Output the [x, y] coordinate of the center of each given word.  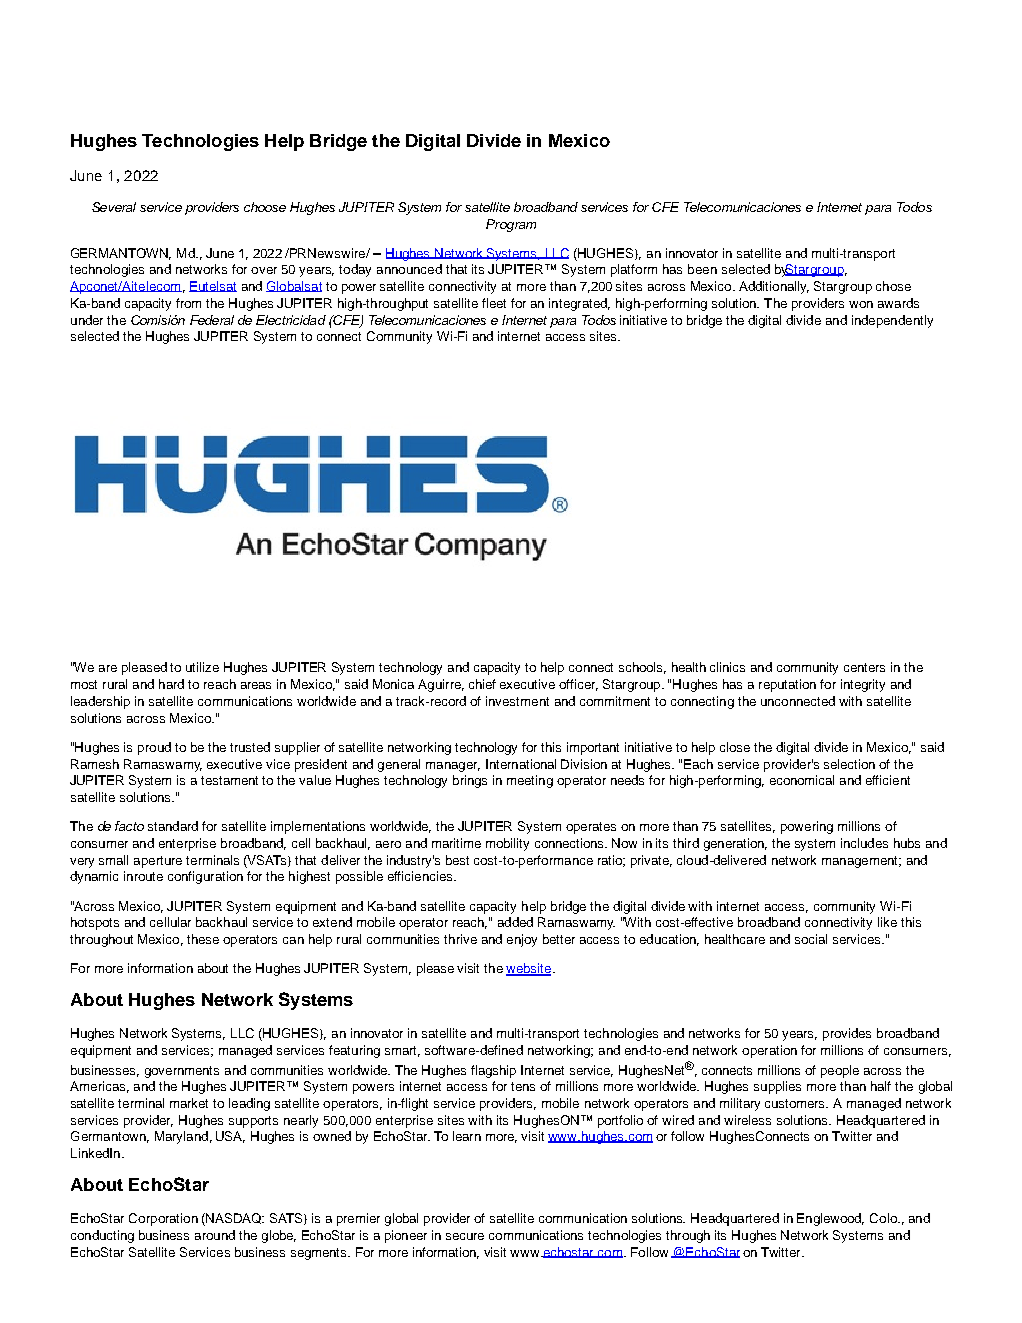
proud [154, 748]
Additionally [774, 287]
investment [517, 701]
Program [511, 225]
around [215, 1235]
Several [114, 207]
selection [849, 764]
